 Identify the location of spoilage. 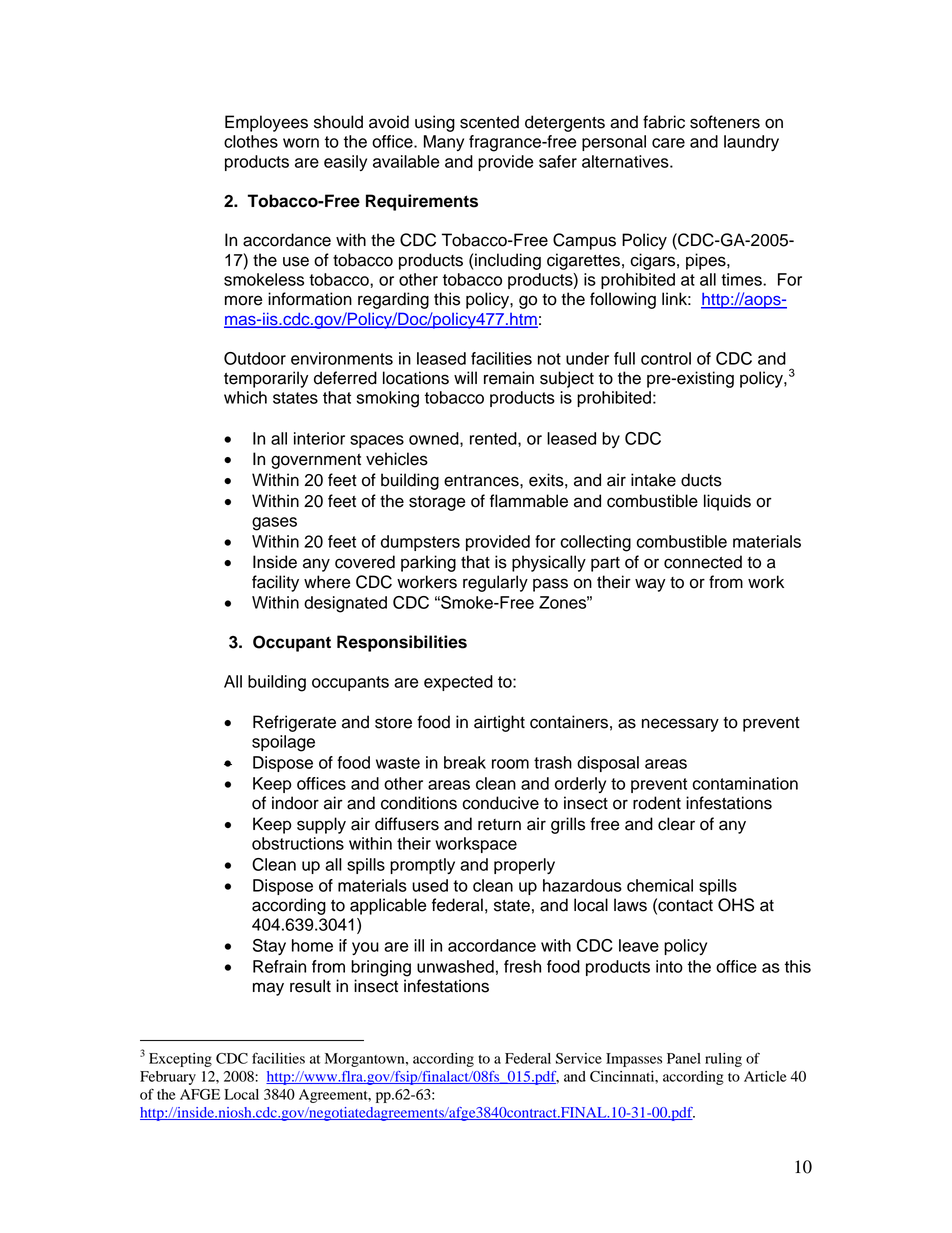
(283, 743).
